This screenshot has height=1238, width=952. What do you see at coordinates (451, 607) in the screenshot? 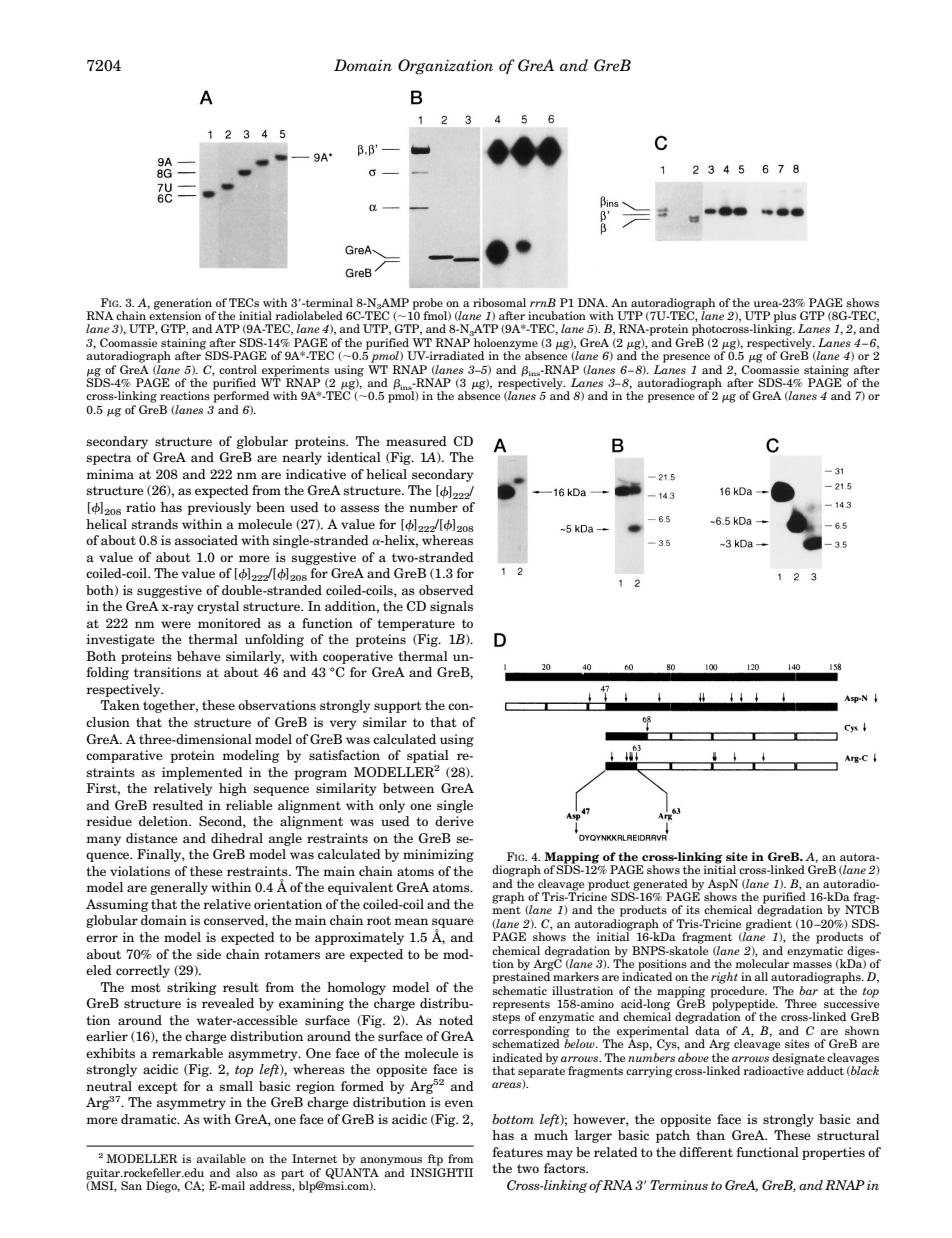
I see `signals` at bounding box center [451, 607].
